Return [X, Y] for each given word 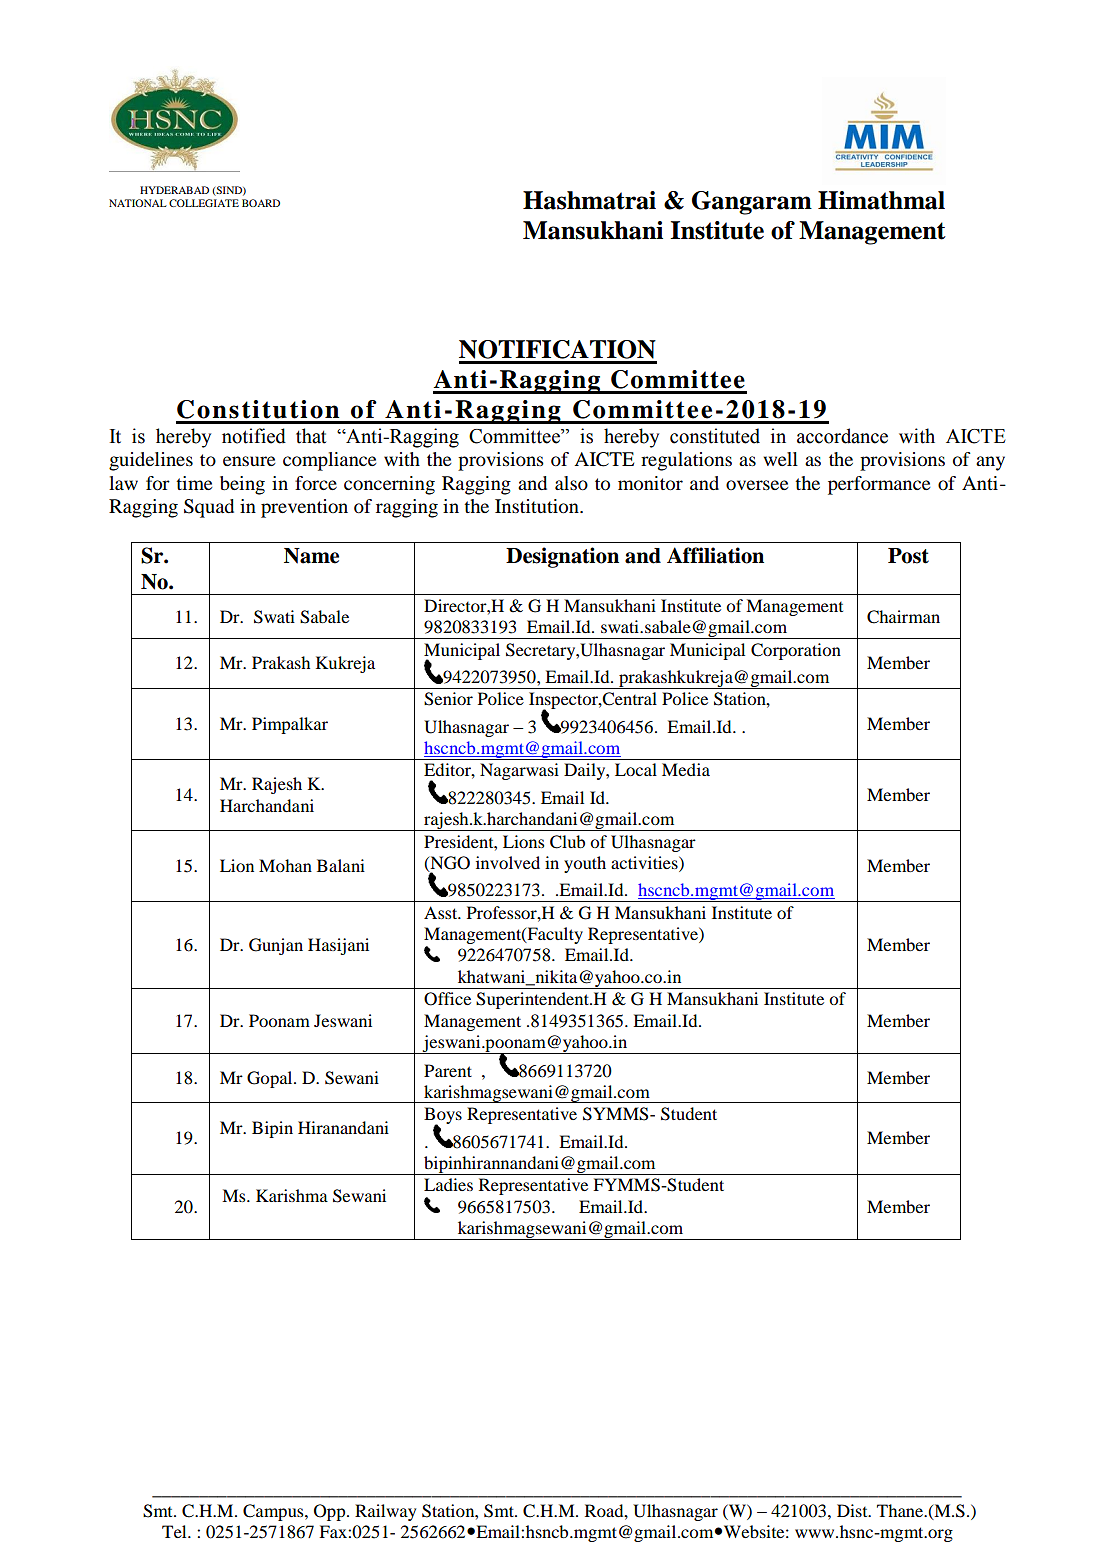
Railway [385, 1512]
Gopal [271, 1079]
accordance [842, 436]
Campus [274, 1512]
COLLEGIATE [204, 203]
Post [908, 556]
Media [686, 769]
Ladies [448, 1184]
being [242, 485]
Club [567, 842]
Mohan [285, 865]
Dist [853, 1510]
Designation [562, 557]
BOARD [261, 203]
